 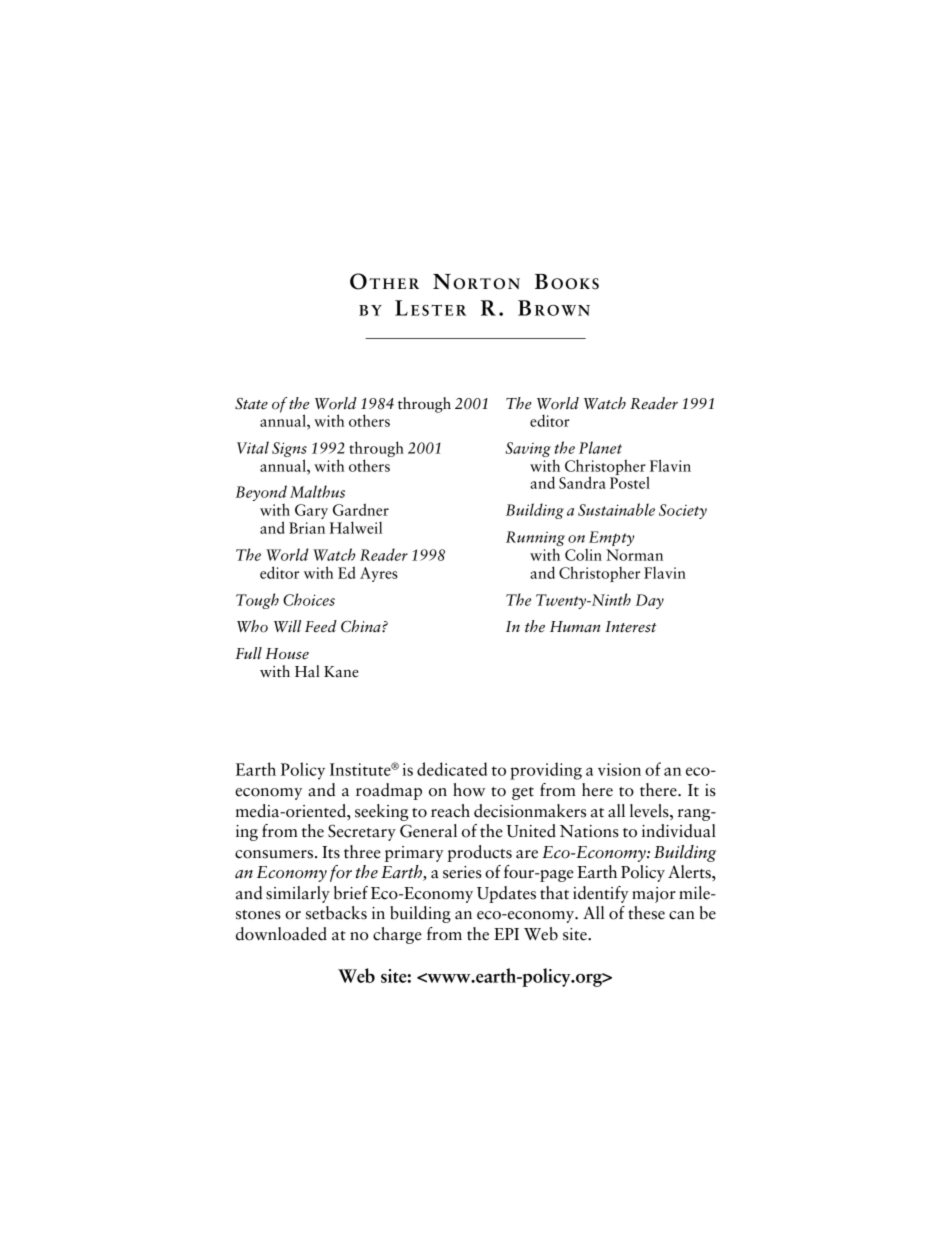 What do you see at coordinates (450, 811) in the image?
I see `reach` at bounding box center [450, 811].
